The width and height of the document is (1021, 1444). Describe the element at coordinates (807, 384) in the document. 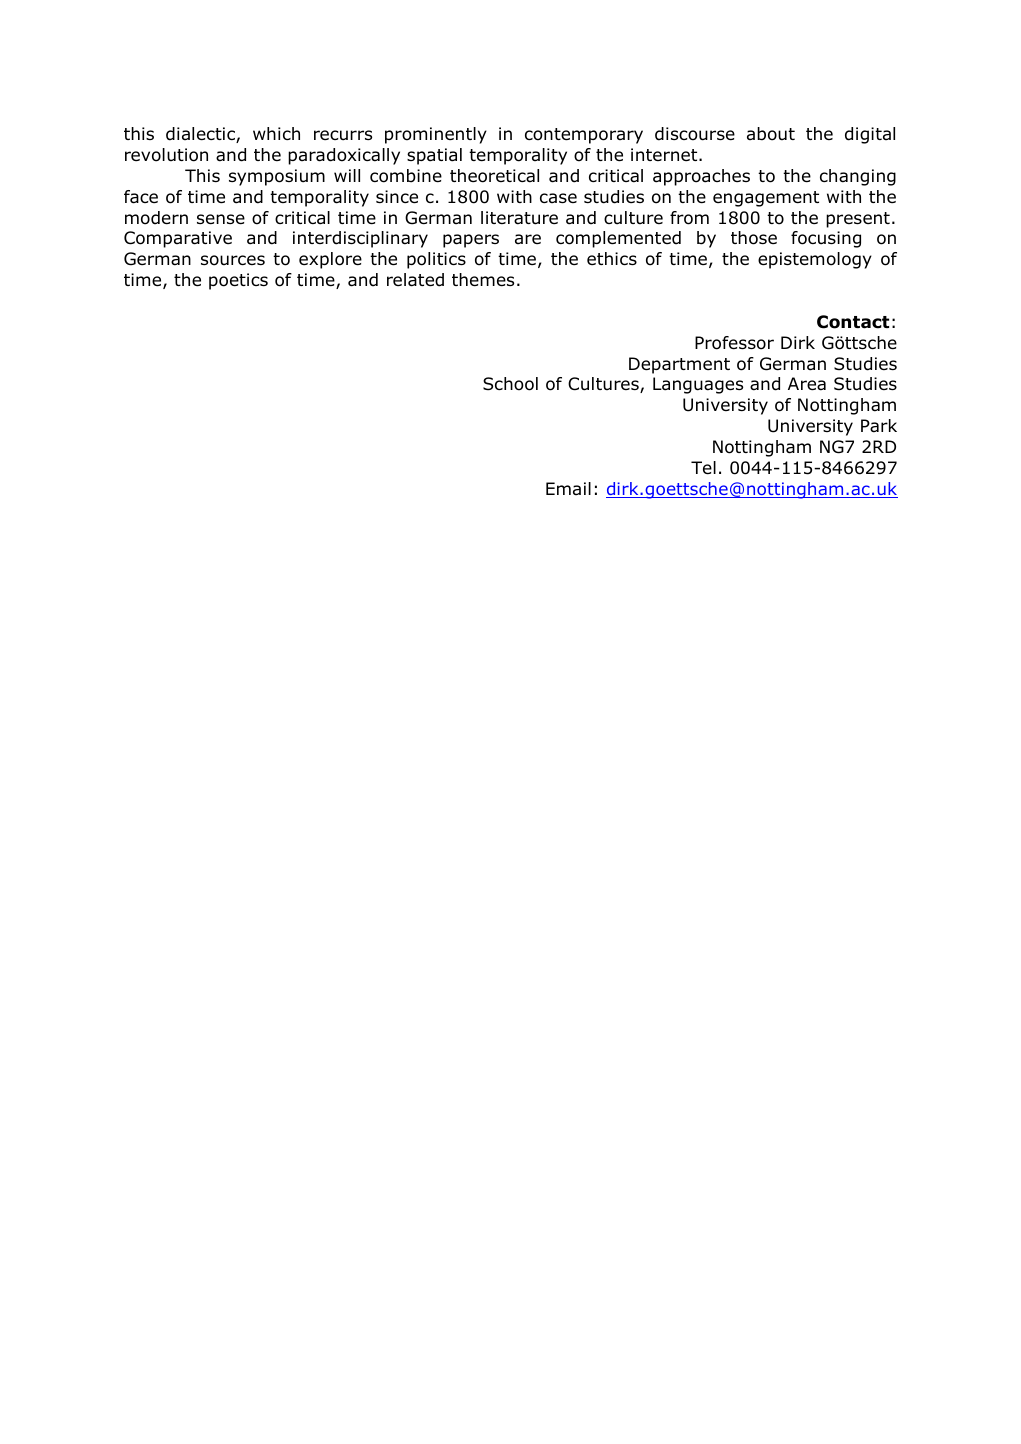

I see `Area` at that location.
